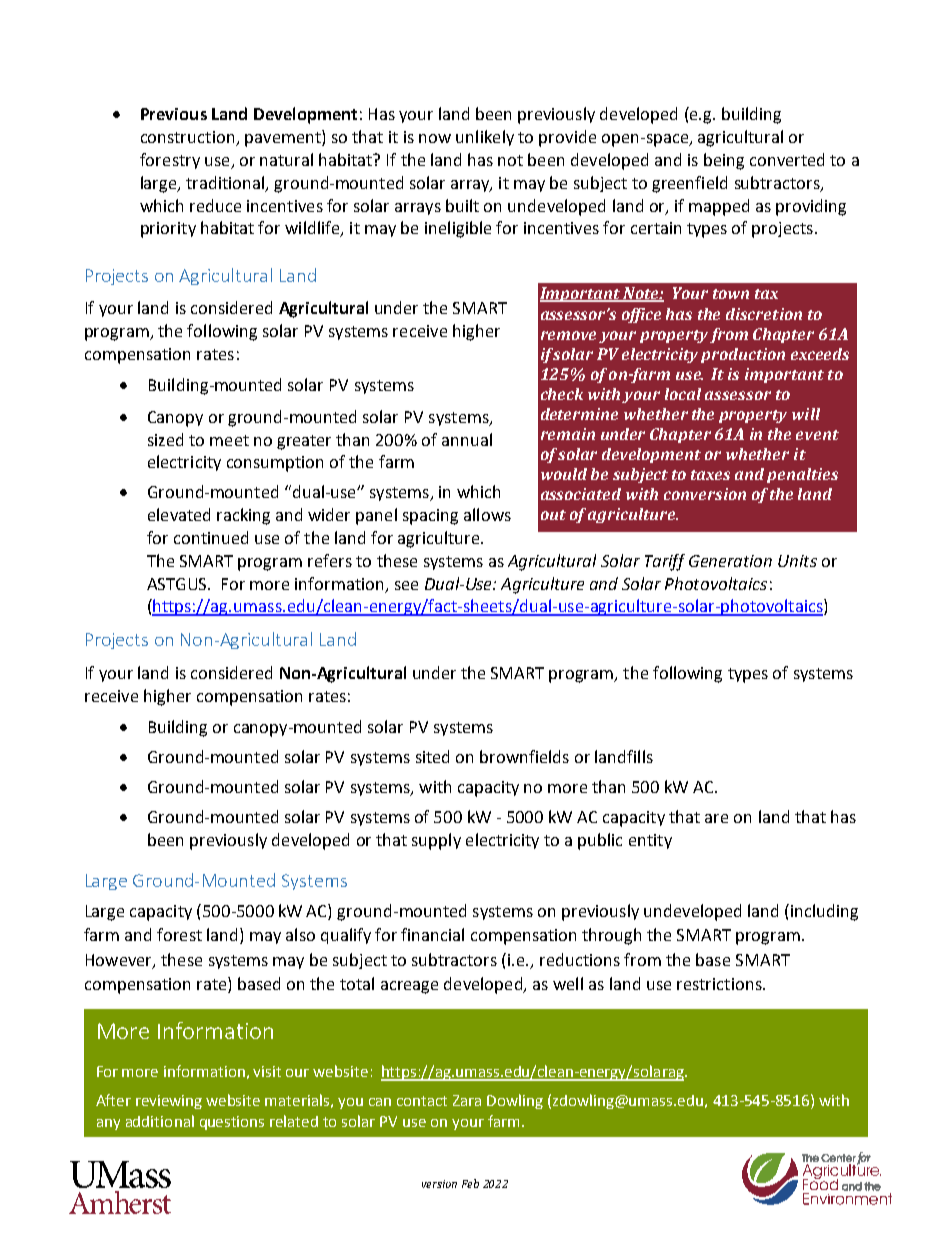  Describe the element at coordinates (720, 984) in the document. I see `restrictions` at that location.
